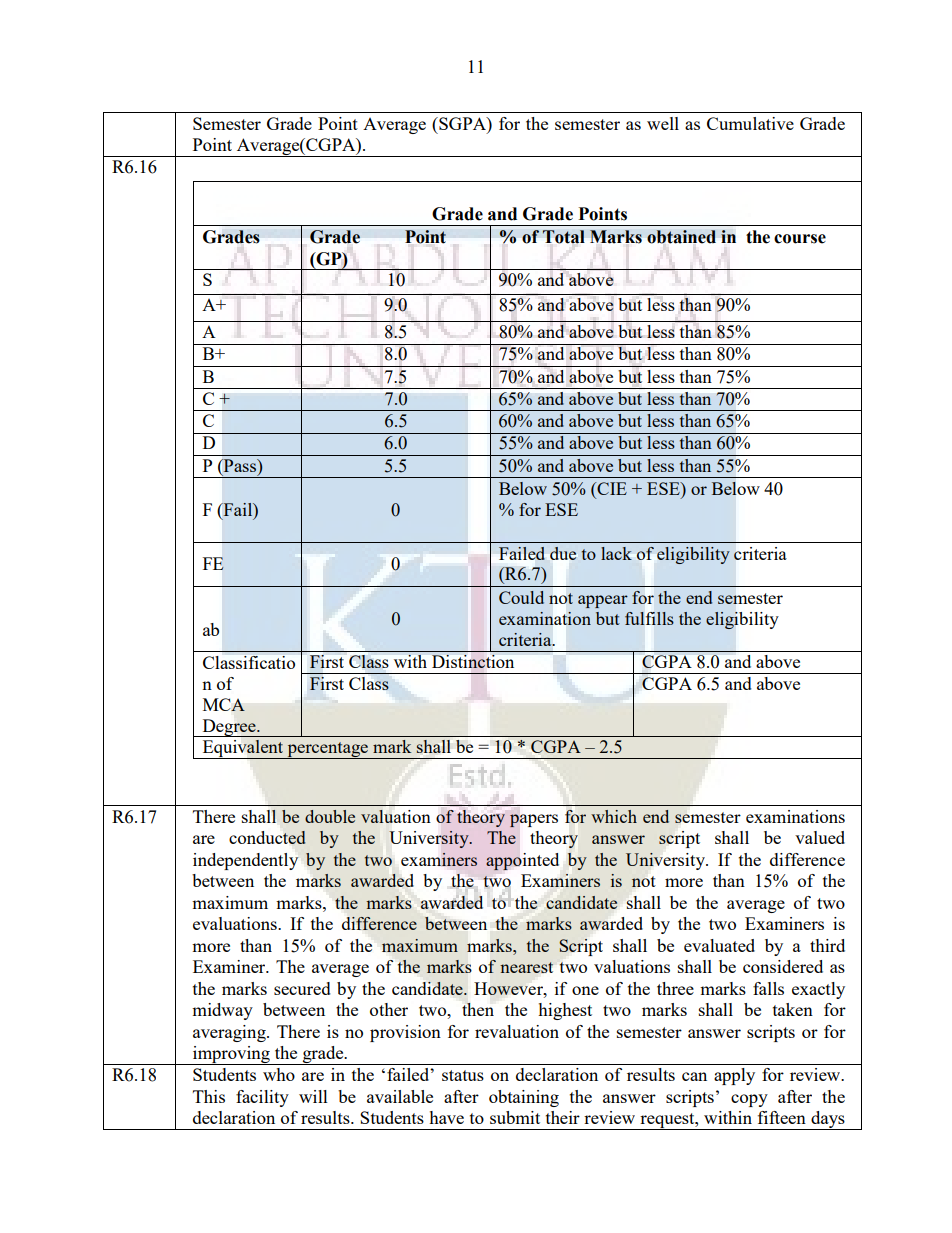 The height and width of the screenshot is (1233, 952). What do you see at coordinates (750, 123) in the screenshot?
I see `Cumulative` at bounding box center [750, 123].
